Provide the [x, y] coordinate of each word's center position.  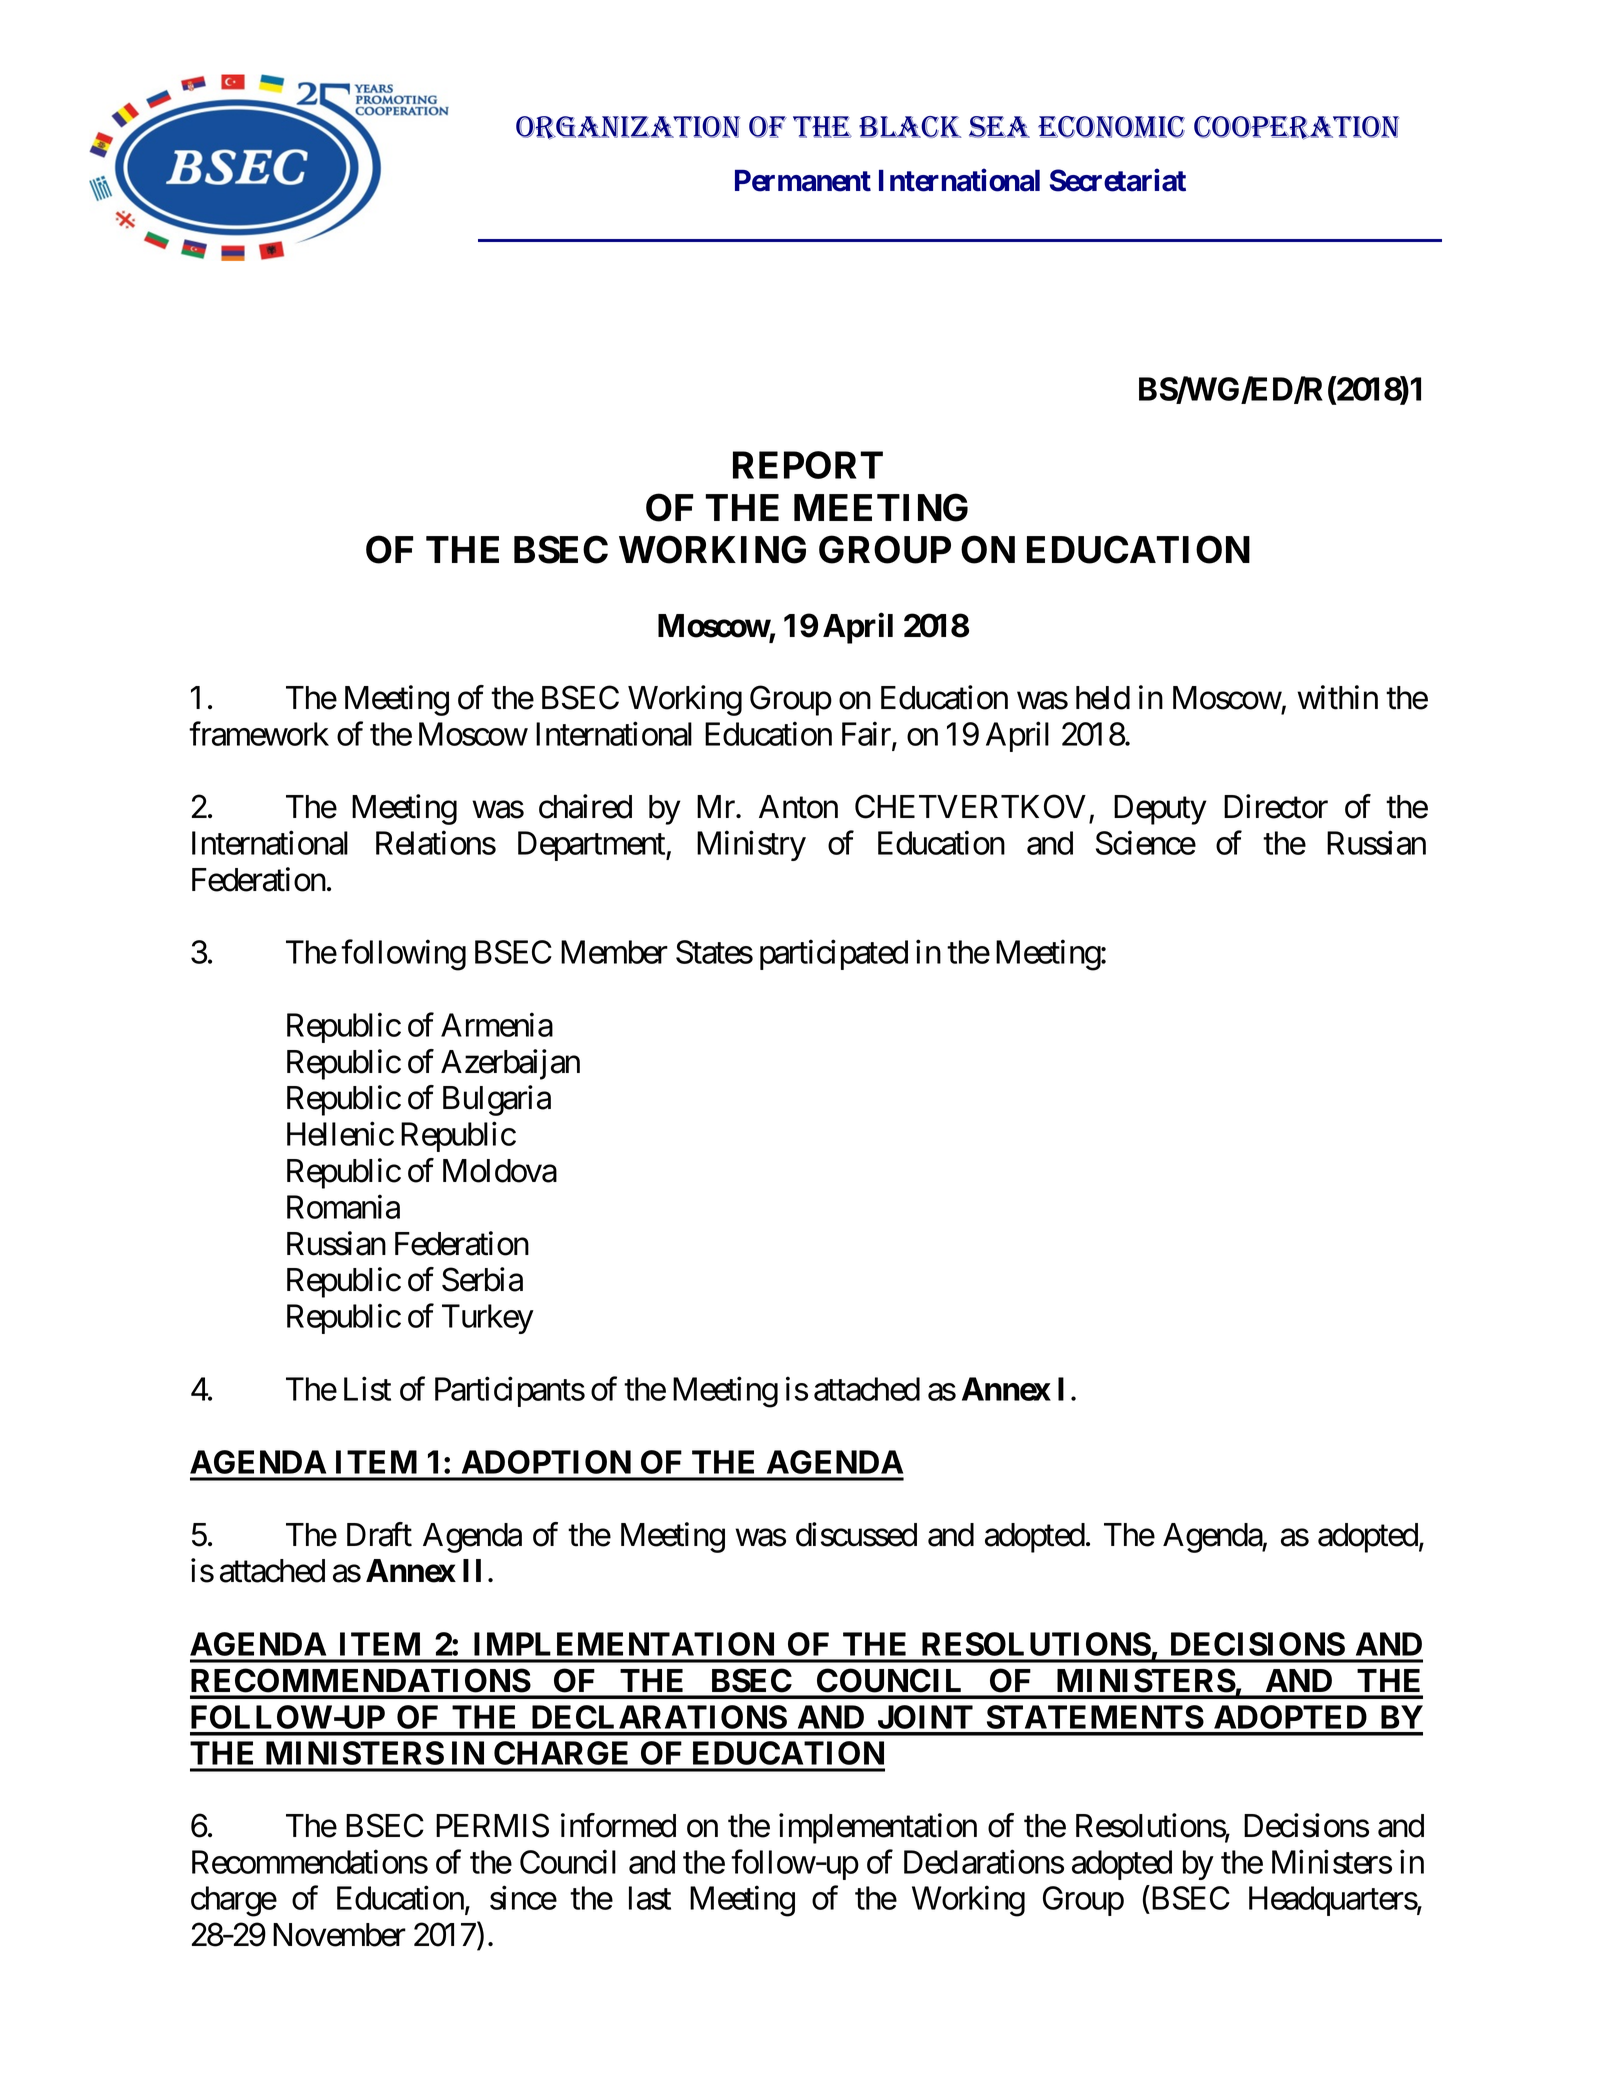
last [650, 1898]
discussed [856, 1534]
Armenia [497, 1025]
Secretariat [1118, 180]
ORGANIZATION [628, 128]
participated [834, 955]
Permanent [803, 181]
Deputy [1160, 810]
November [339, 1935]
